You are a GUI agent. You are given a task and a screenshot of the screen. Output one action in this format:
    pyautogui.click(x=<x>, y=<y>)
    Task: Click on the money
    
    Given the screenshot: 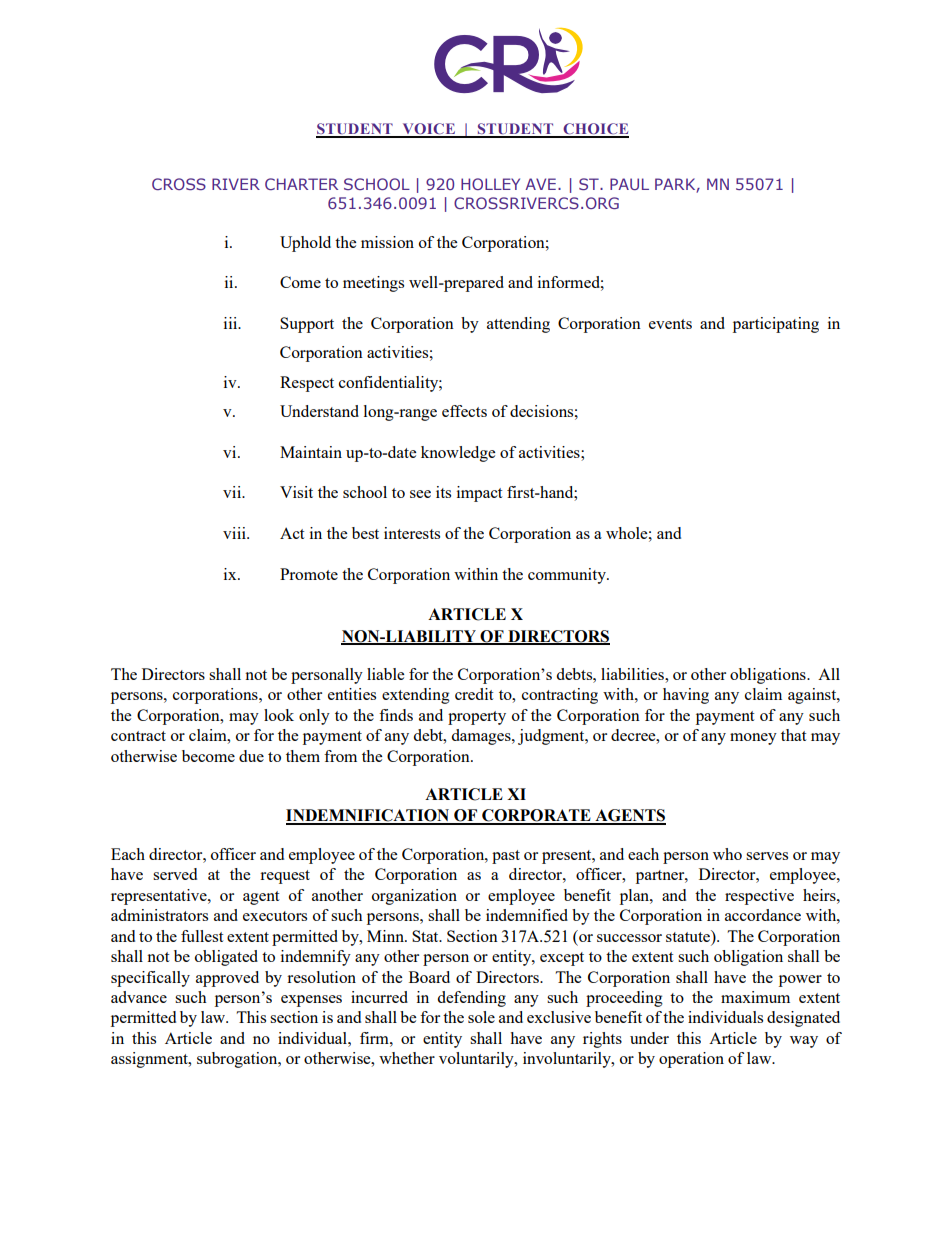 What is the action you would take?
    pyautogui.click(x=753, y=739)
